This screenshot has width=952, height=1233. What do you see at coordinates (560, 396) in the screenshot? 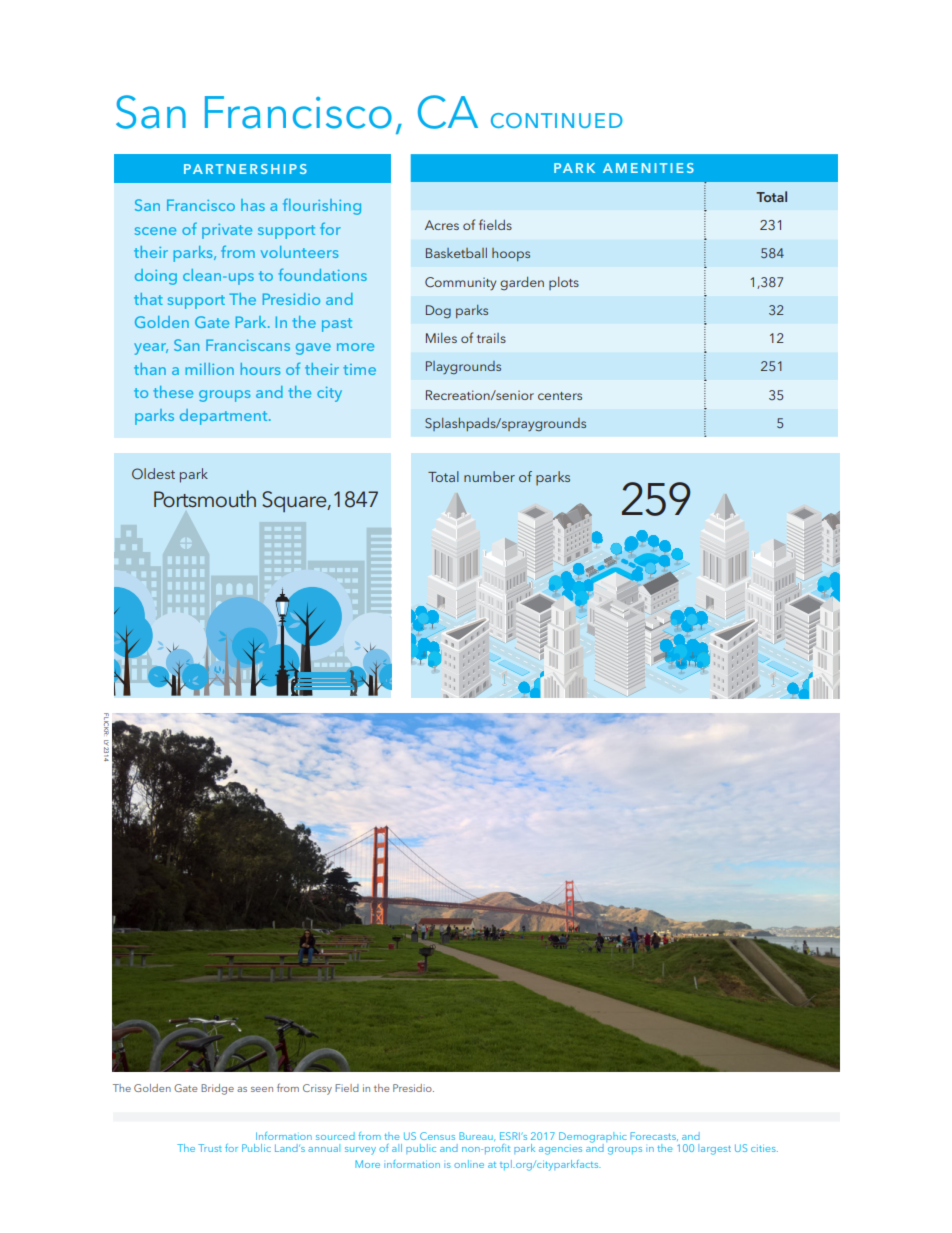
I see `centers` at bounding box center [560, 396].
